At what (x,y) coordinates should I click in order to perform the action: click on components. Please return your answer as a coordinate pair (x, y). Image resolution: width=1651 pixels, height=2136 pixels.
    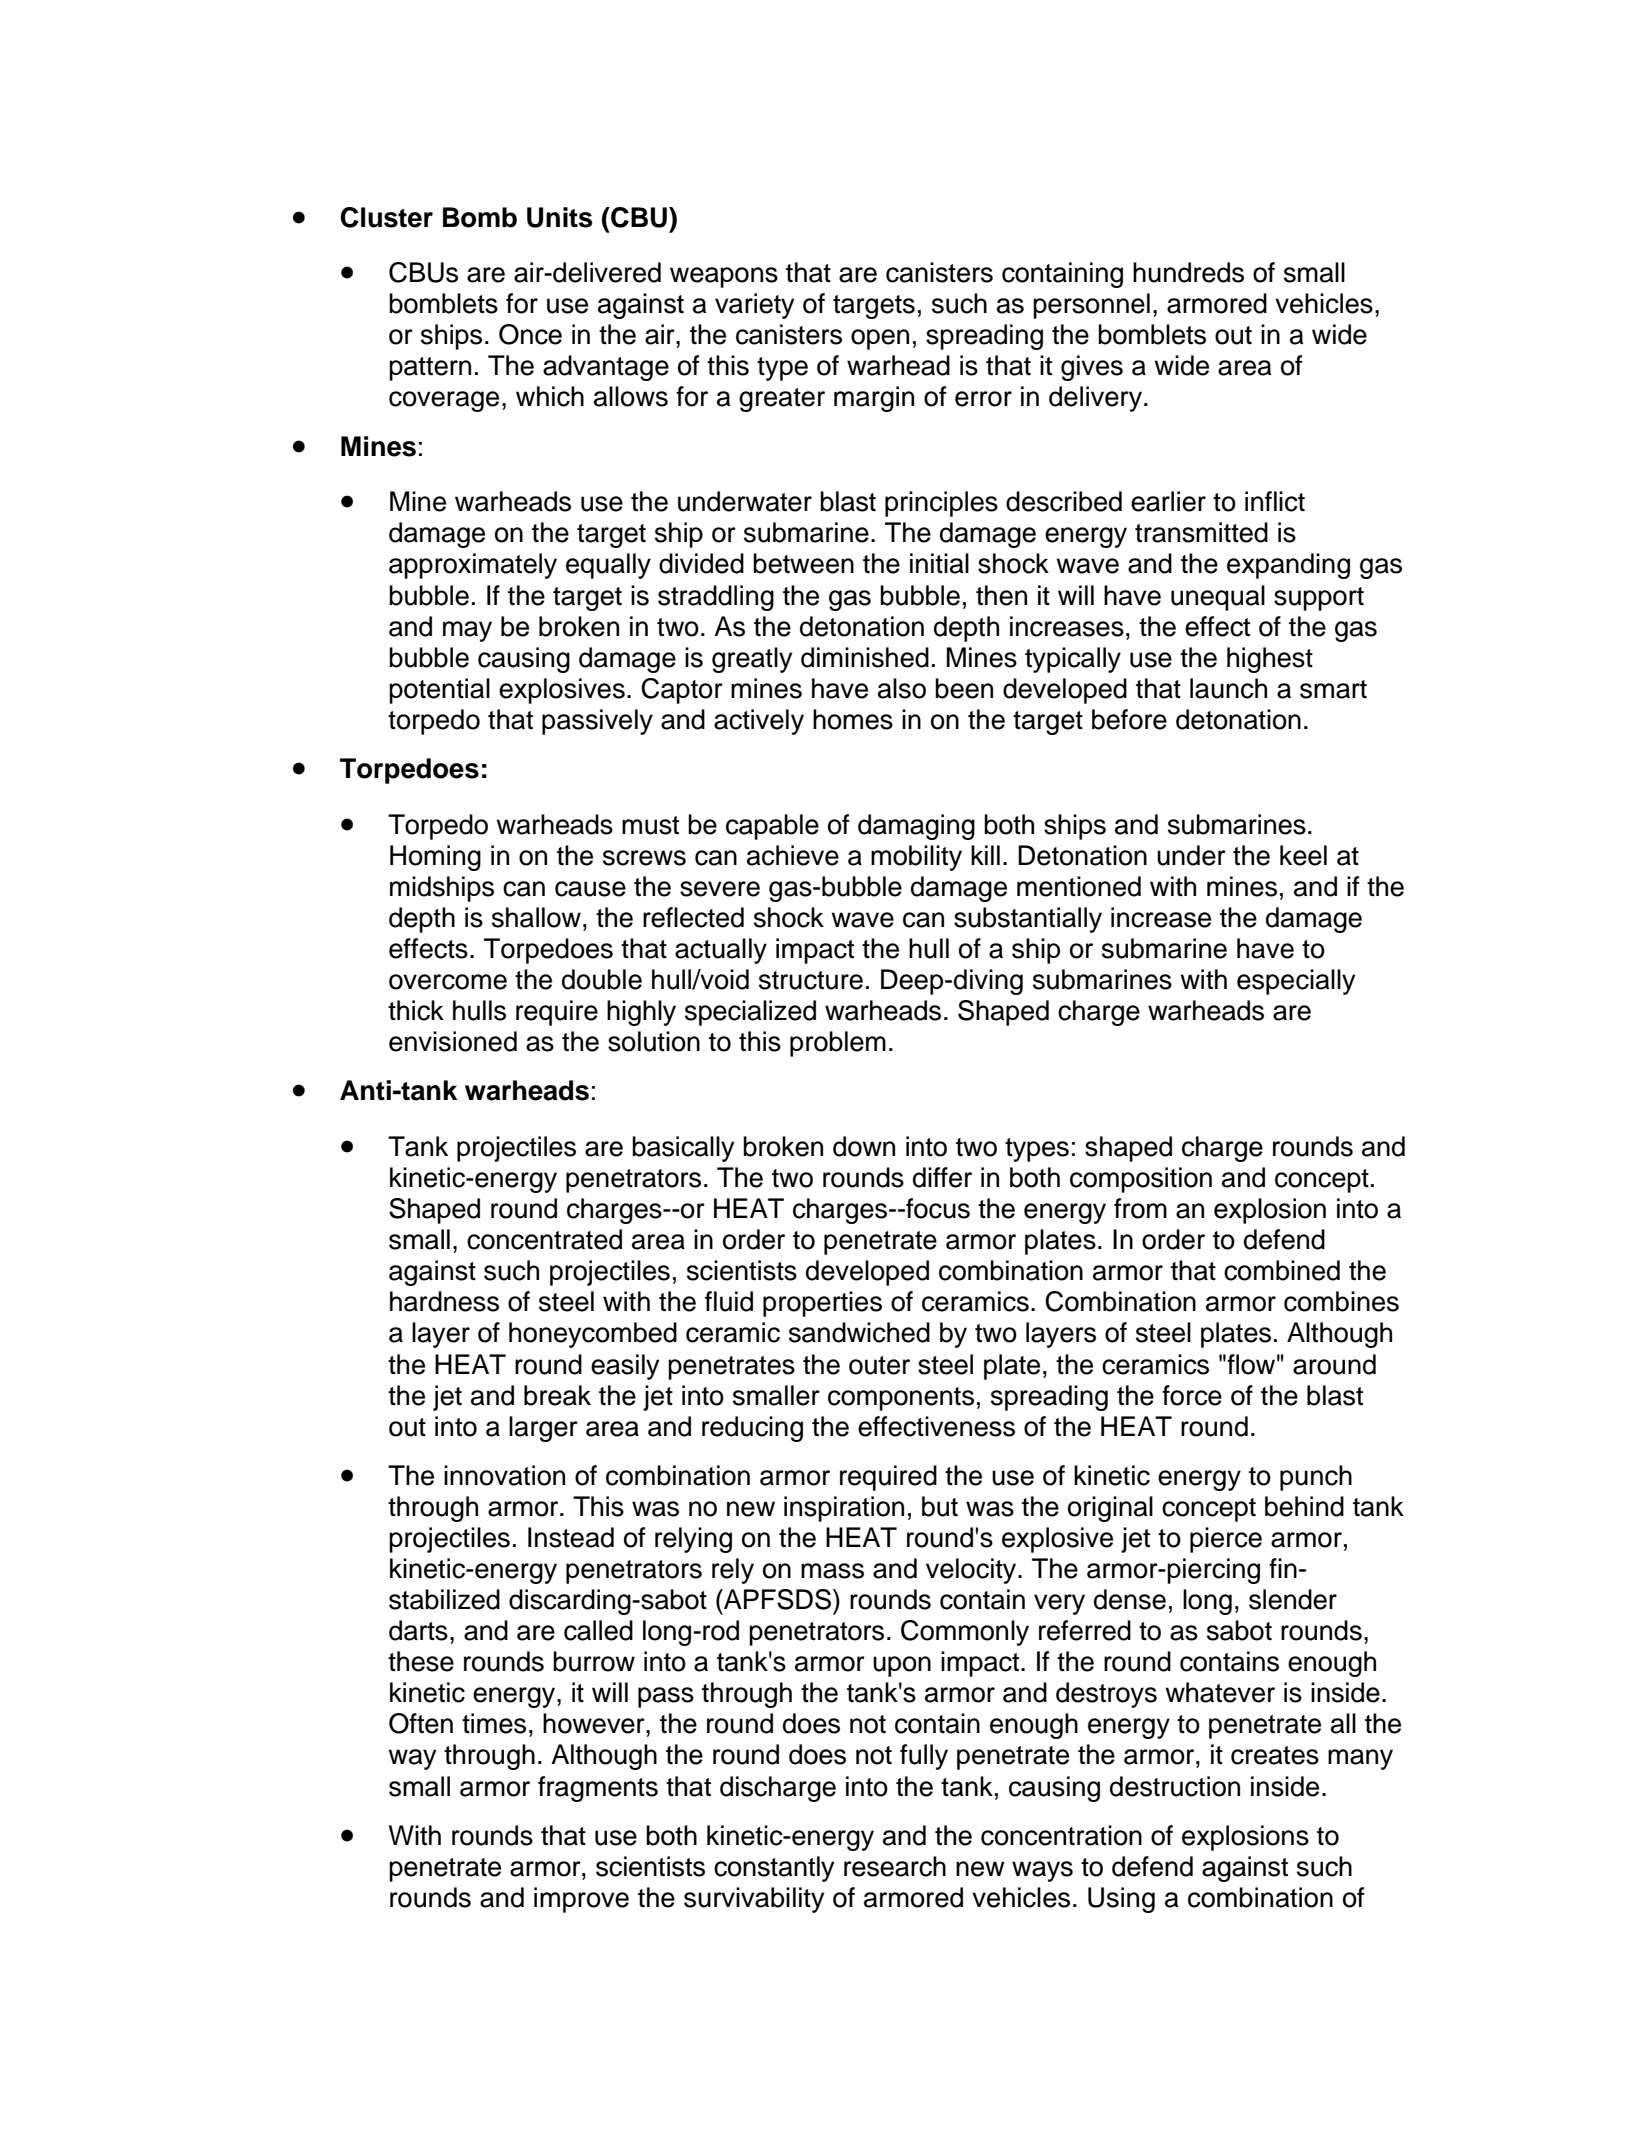
    Looking at the image, I should click on (901, 1399).
